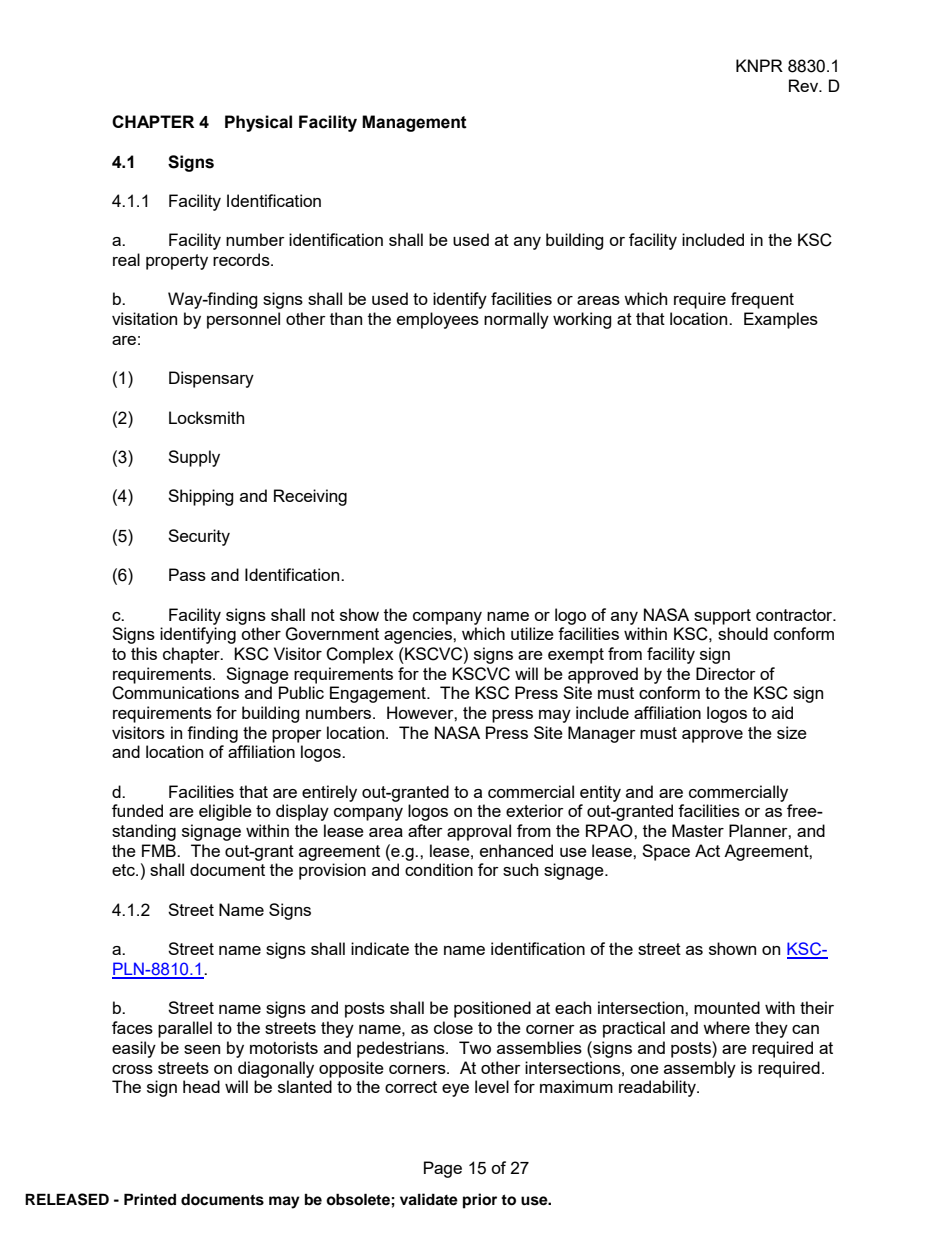  What do you see at coordinates (805, 85) in the document?
I see `Rev` at bounding box center [805, 85].
